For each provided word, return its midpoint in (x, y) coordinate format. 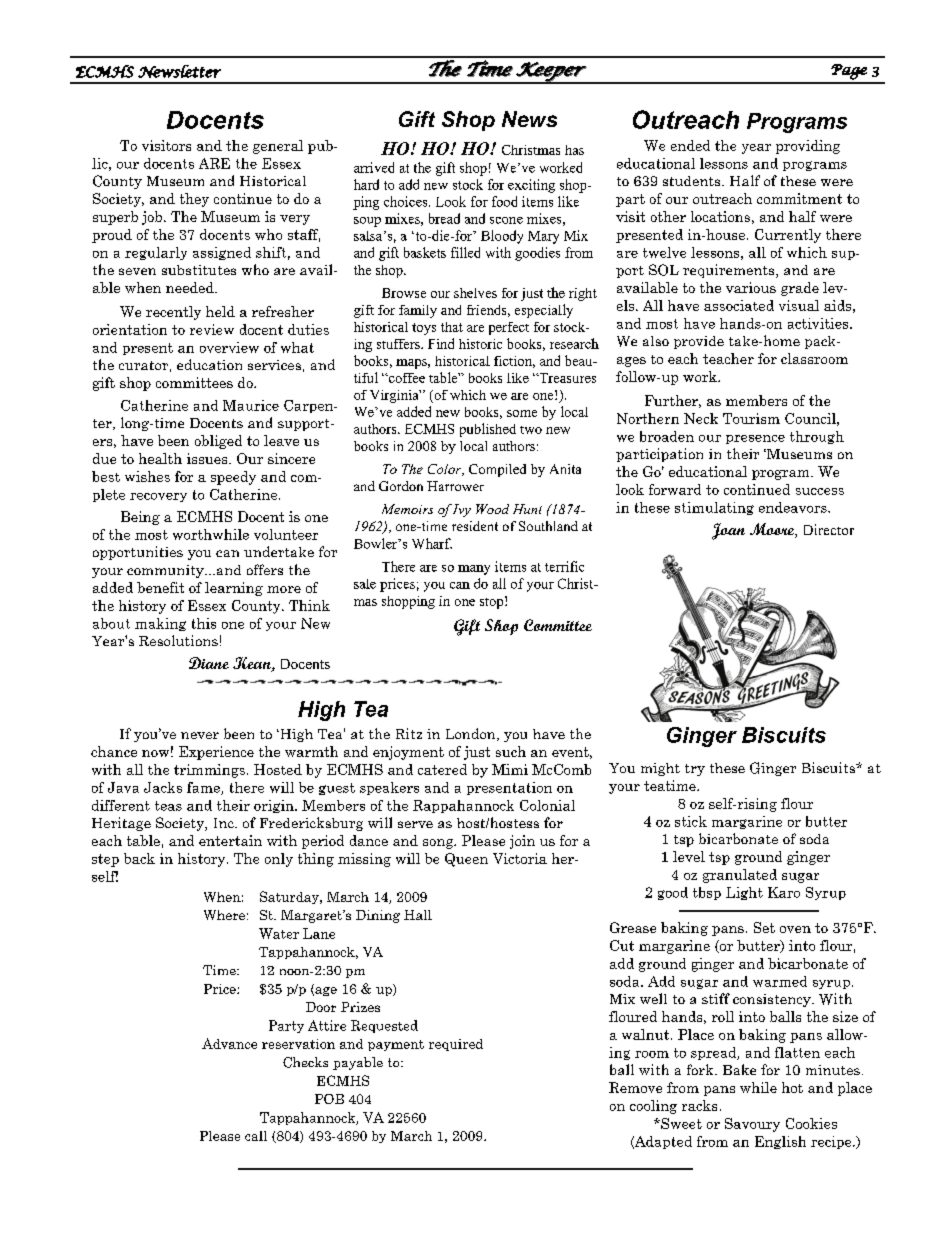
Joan (728, 531)
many (474, 570)
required (456, 1045)
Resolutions (178, 640)
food (504, 201)
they (194, 200)
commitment (799, 198)
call (256, 1136)
